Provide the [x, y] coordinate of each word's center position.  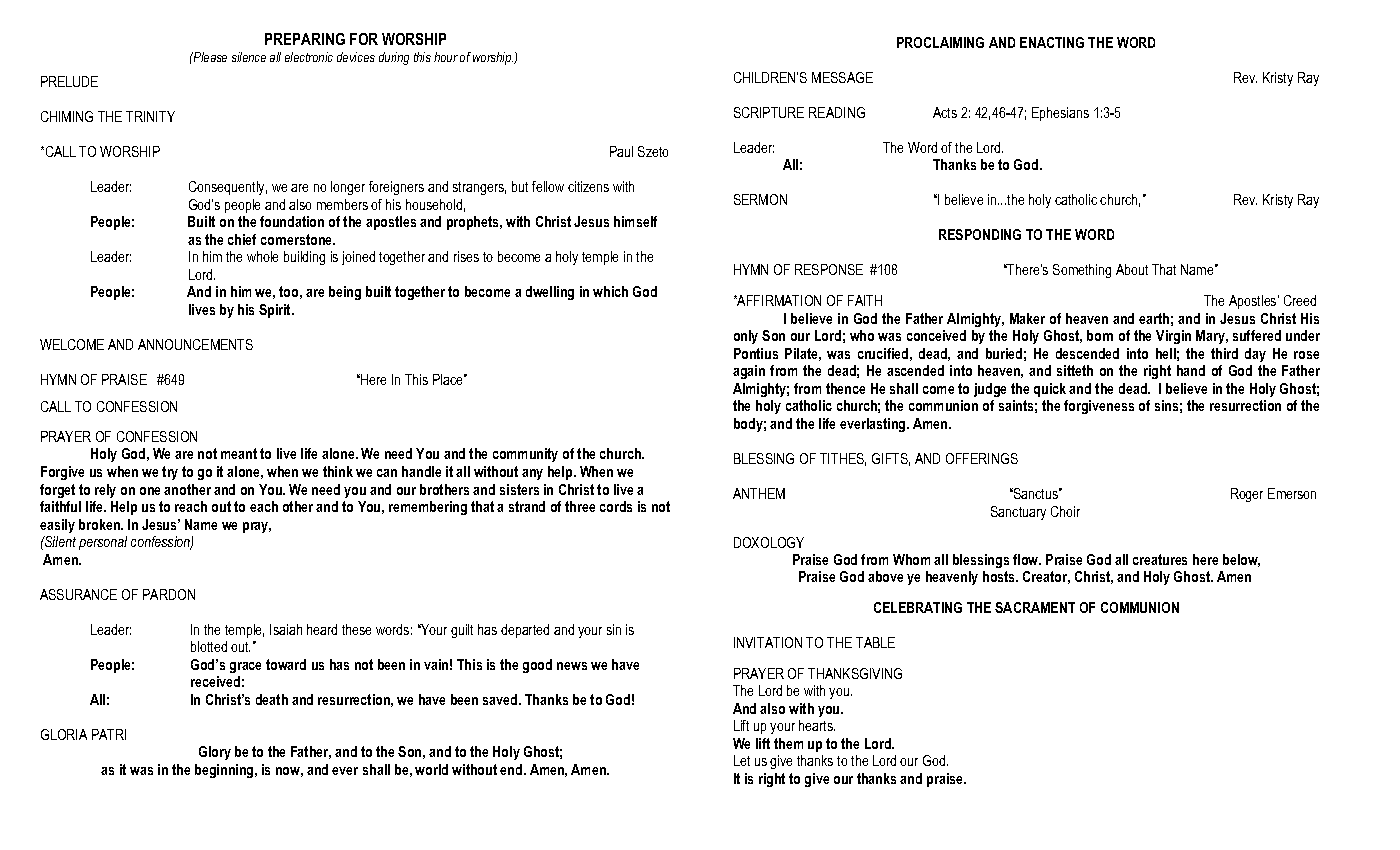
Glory [215, 753]
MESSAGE [842, 77]
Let [742, 760]
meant [239, 453]
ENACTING [1052, 42]
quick [1050, 390]
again [749, 372]
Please [209, 57]
